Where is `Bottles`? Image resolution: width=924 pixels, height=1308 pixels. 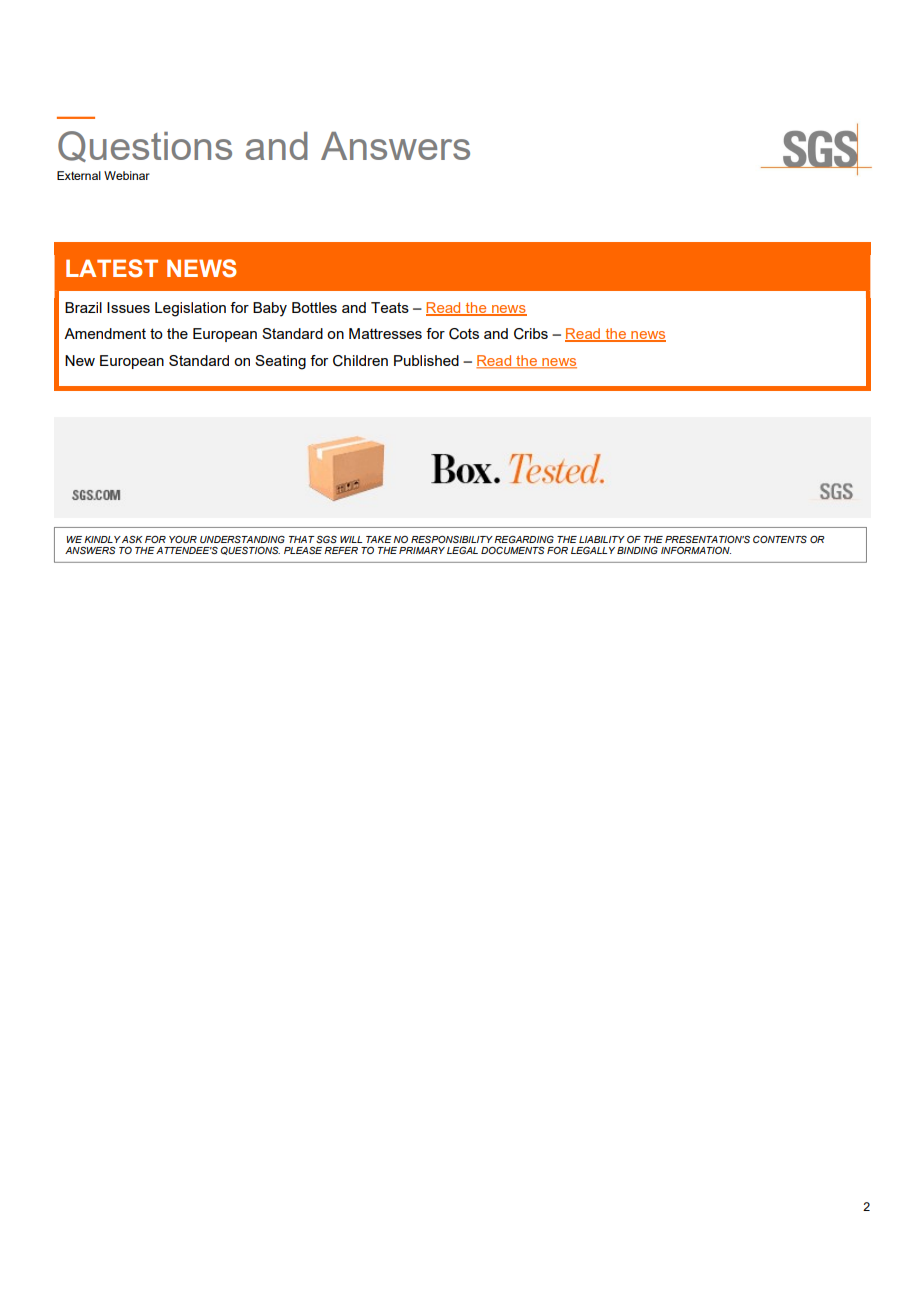
Bottles is located at coordinates (314, 307).
